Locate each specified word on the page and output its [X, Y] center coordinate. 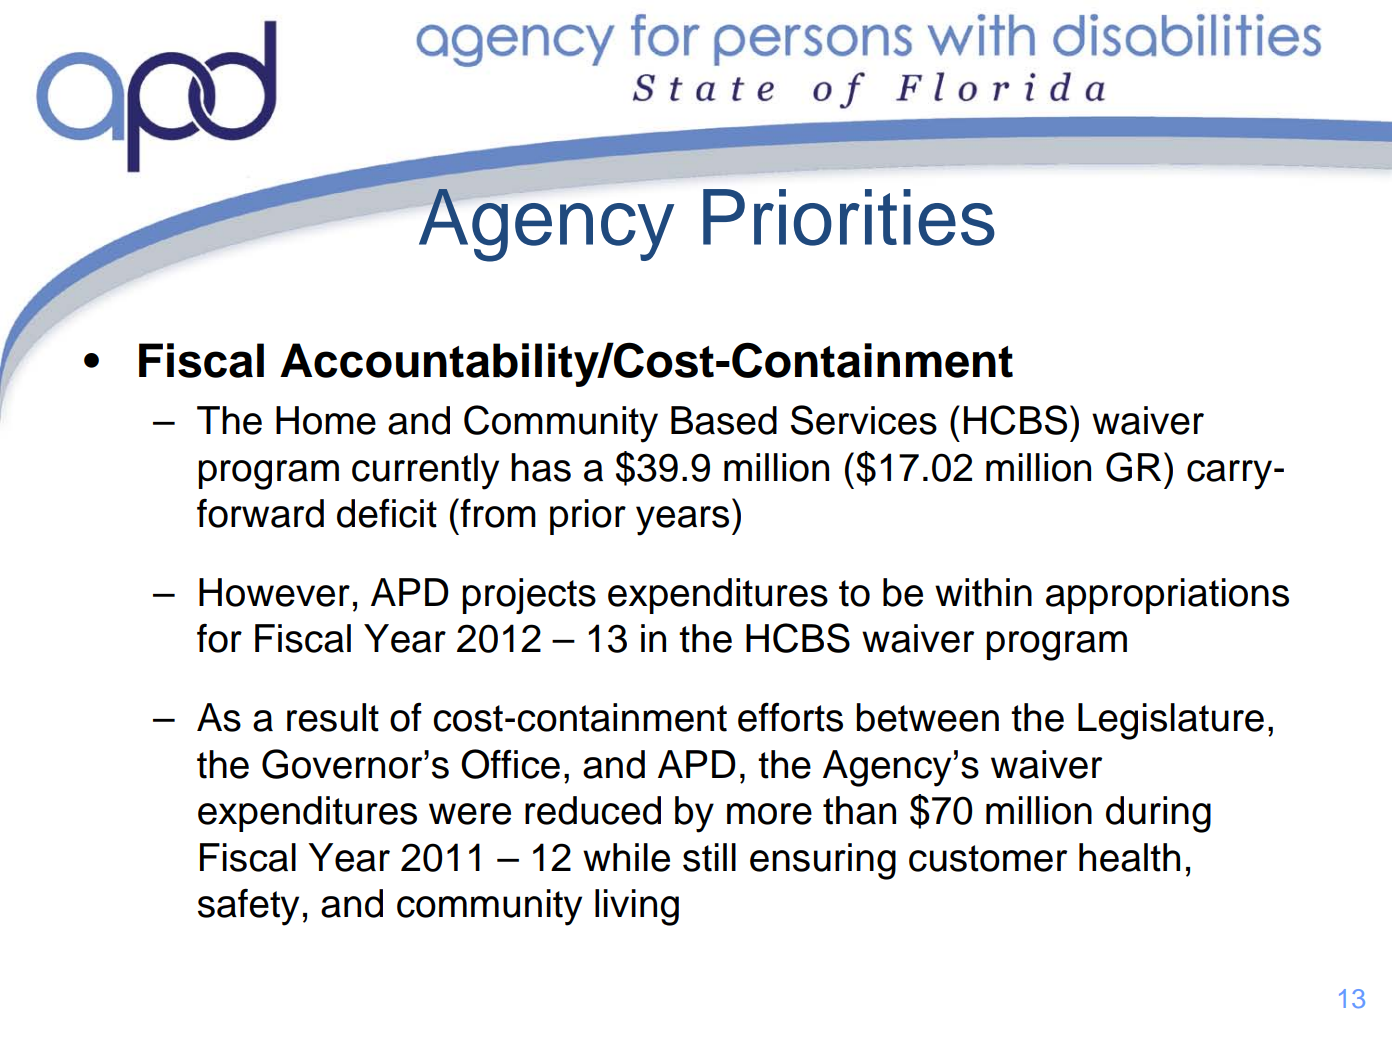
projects [529, 596]
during [1158, 814]
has [541, 467]
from [497, 513]
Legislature [1171, 721]
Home [326, 420]
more [769, 814]
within [983, 592]
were [470, 814]
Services [864, 420]
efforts [790, 717]
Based [724, 420]
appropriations [1167, 596]
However [274, 592]
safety [248, 907]
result [333, 717]
